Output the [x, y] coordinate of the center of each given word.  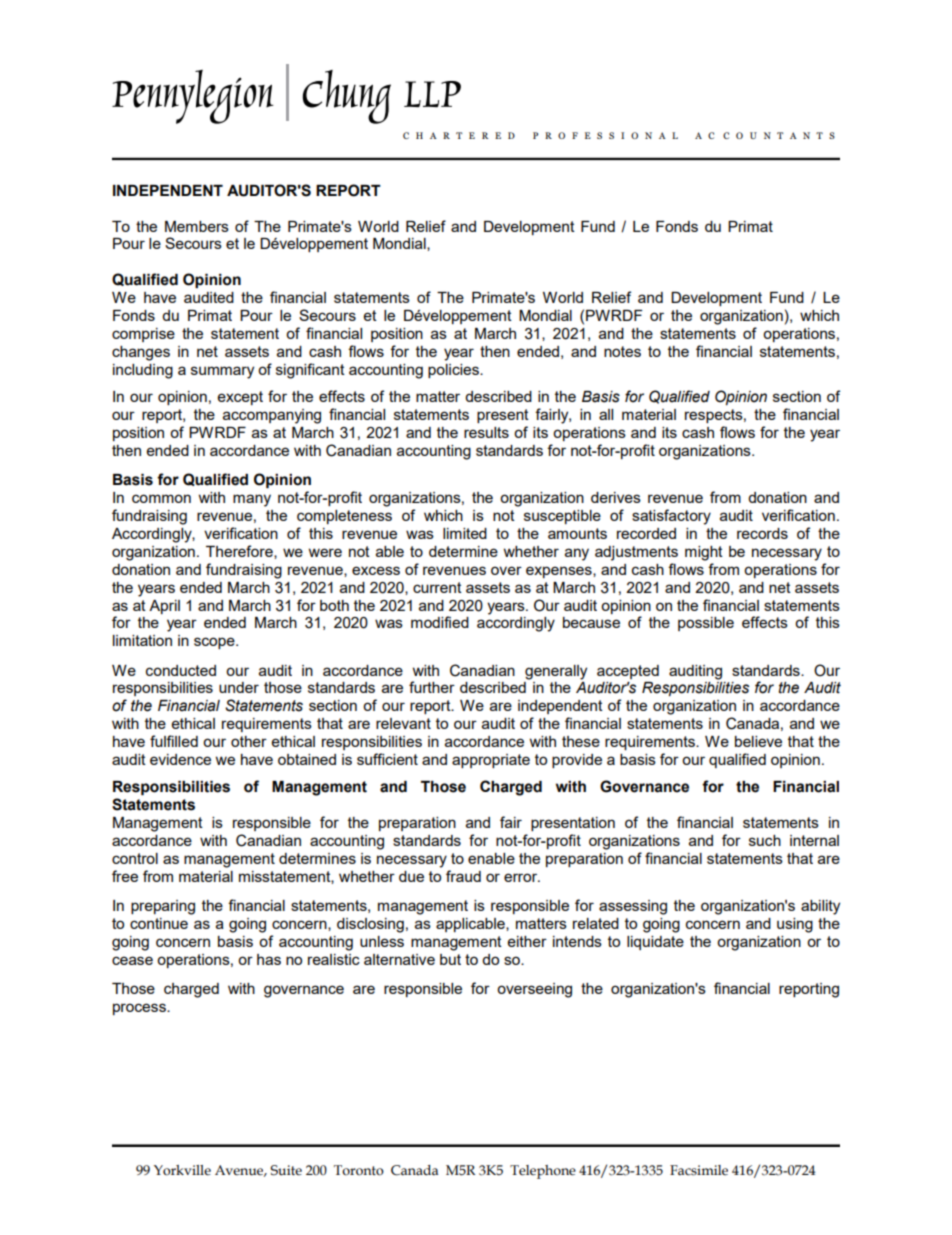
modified [440, 622]
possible [706, 624]
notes [622, 351]
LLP [432, 94]
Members [197, 226]
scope [215, 643]
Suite [286, 1170]
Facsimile [699, 1170]
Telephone [543, 1172]
